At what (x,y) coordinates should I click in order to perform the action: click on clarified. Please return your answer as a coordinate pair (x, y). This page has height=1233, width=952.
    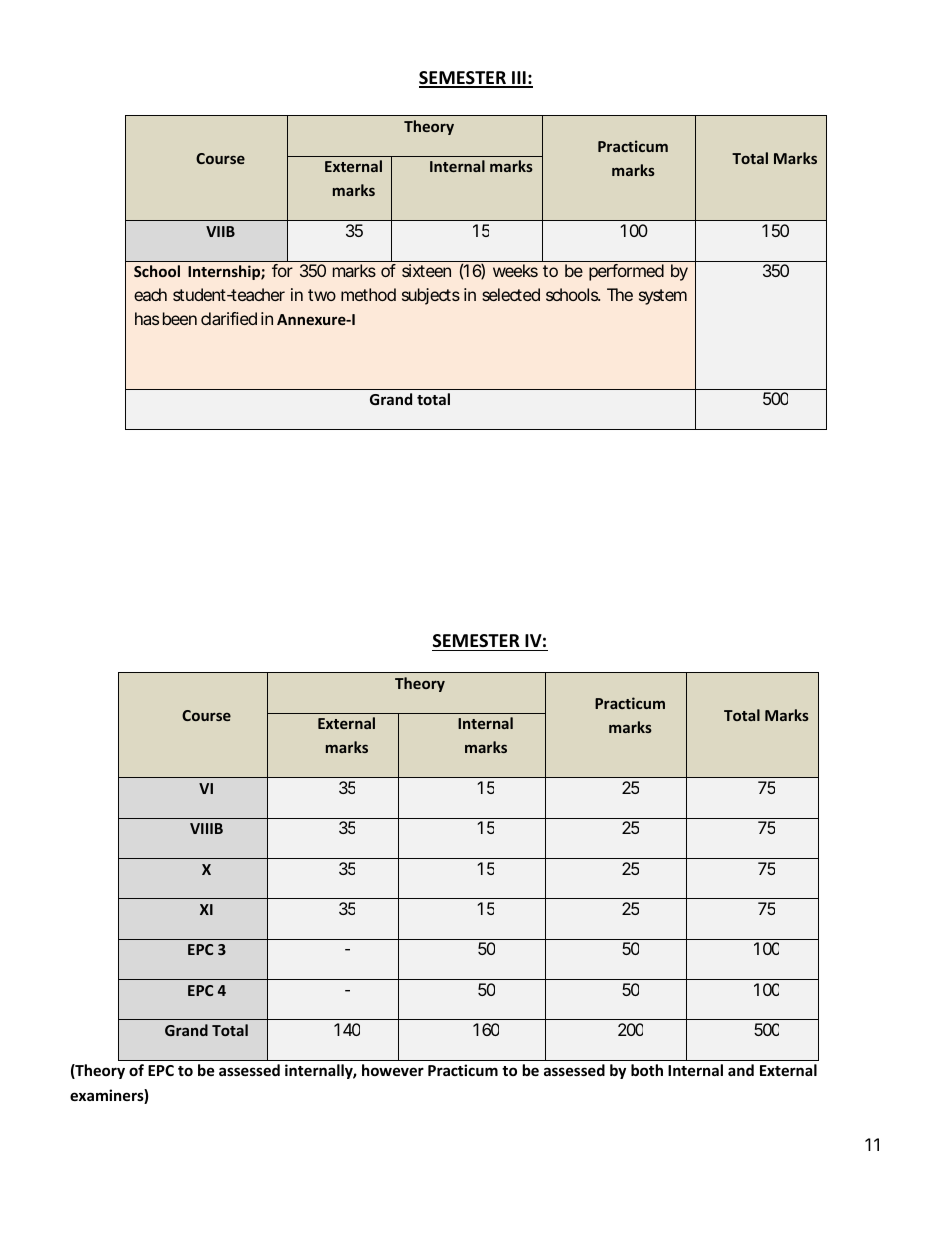
    Looking at the image, I should click on (229, 318).
